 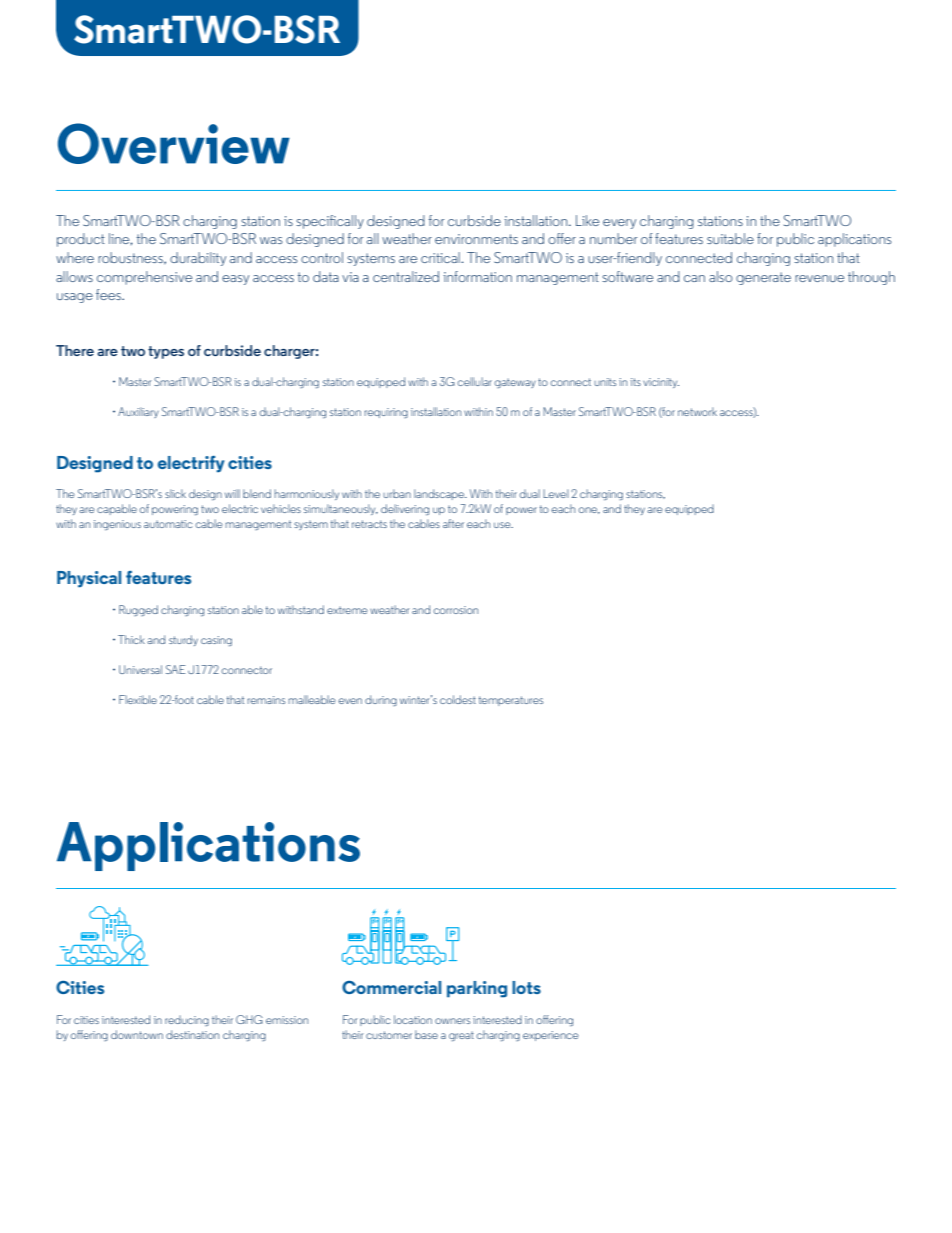 I want to click on Flexible, so click(x=138, y=699).
